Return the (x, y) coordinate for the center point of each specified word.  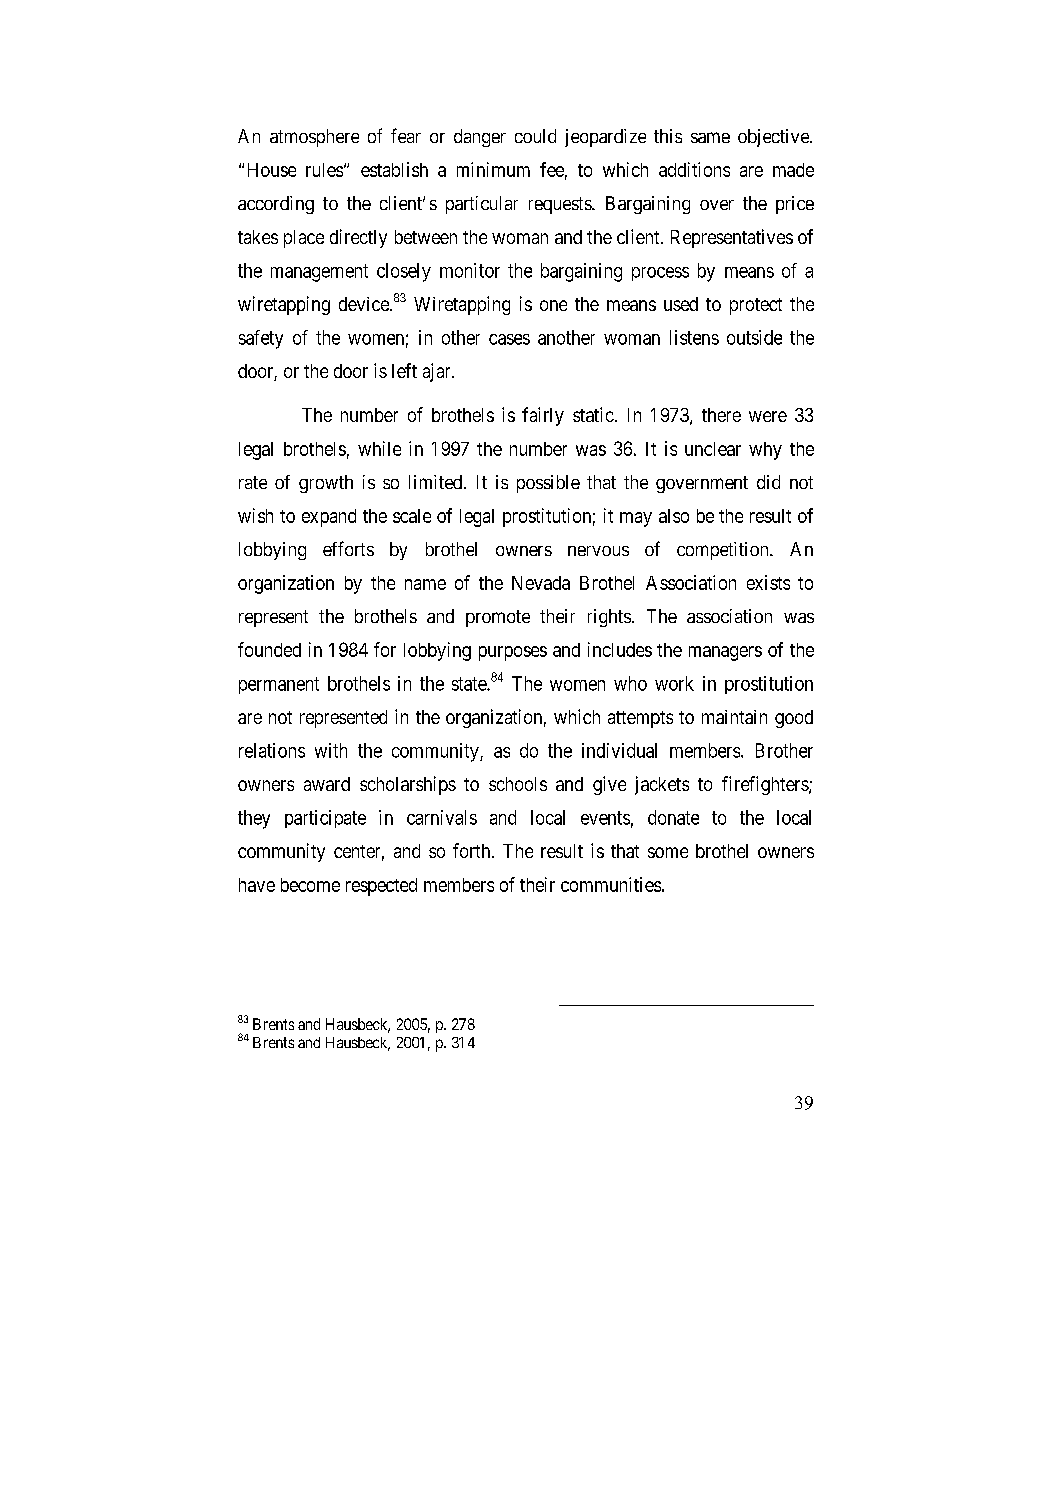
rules (324, 170)
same (710, 137)
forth (473, 850)
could (535, 136)
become (310, 885)
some (668, 852)
